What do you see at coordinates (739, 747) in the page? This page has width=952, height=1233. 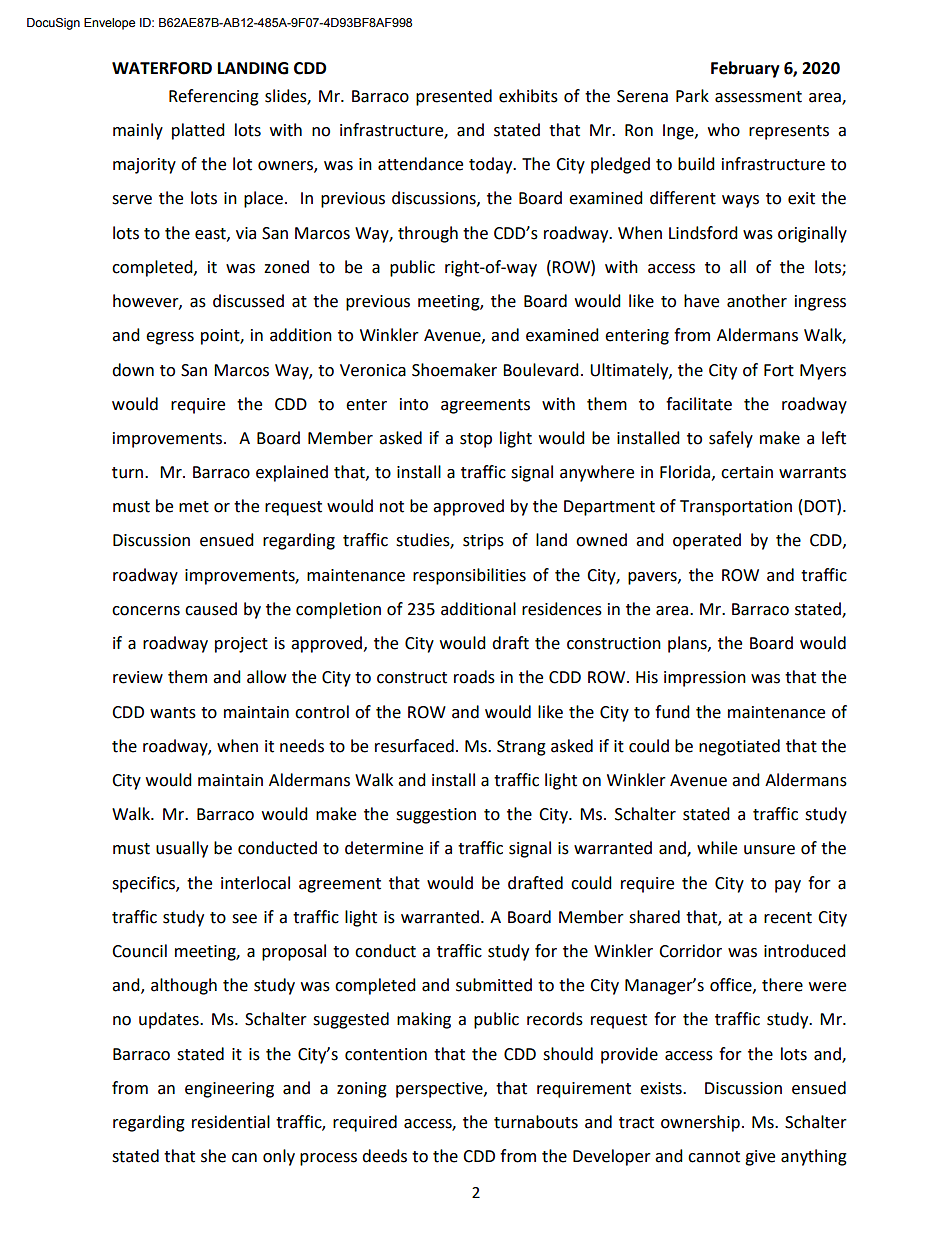 I see `negotiated` at bounding box center [739, 747].
